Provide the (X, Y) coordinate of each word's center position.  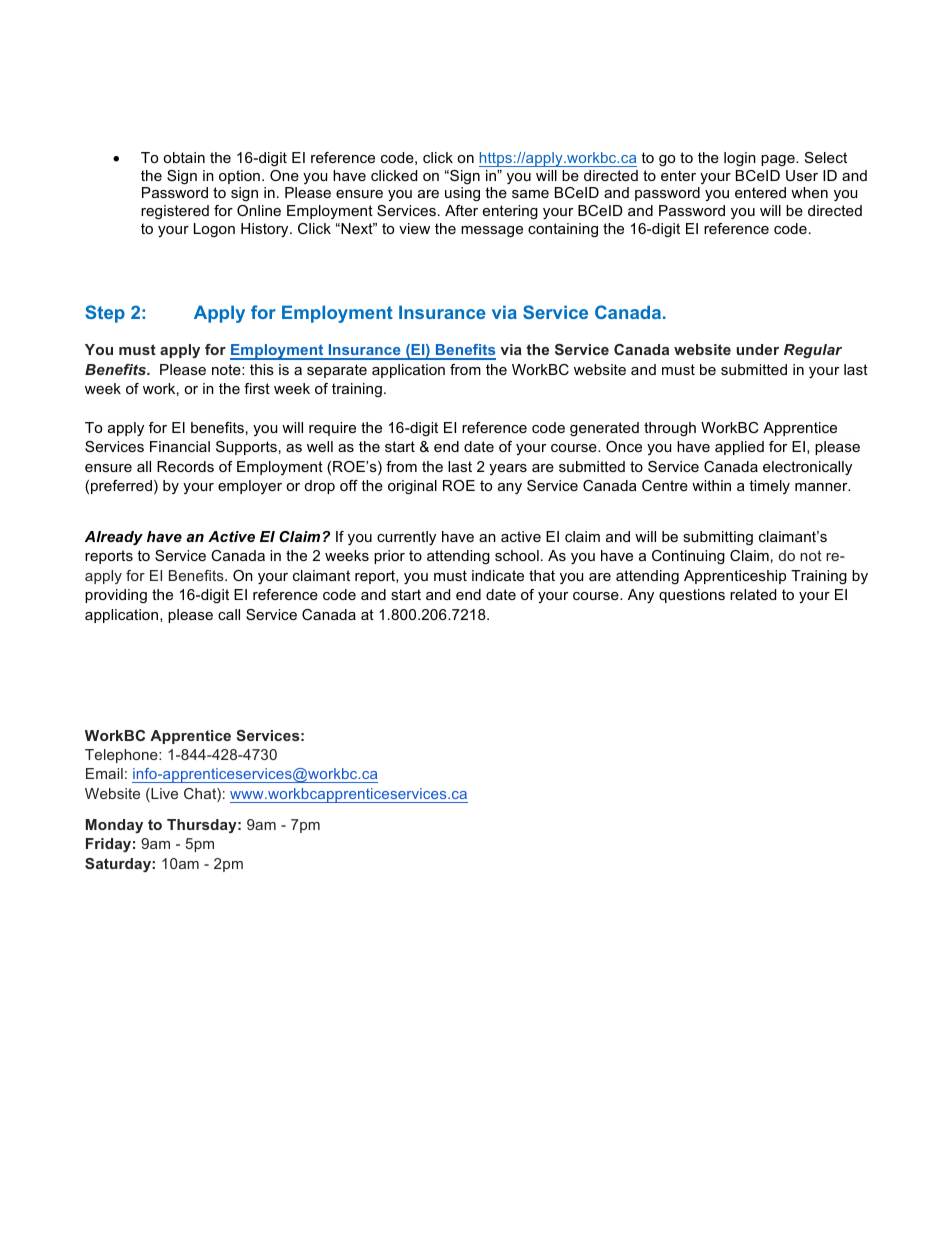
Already (114, 538)
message (492, 232)
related (753, 594)
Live (163, 795)
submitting (718, 538)
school (517, 555)
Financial (180, 446)
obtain (184, 157)
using (462, 194)
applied (739, 448)
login (740, 159)
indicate (498, 575)
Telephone (122, 756)
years (508, 469)
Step (105, 314)
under (758, 349)
